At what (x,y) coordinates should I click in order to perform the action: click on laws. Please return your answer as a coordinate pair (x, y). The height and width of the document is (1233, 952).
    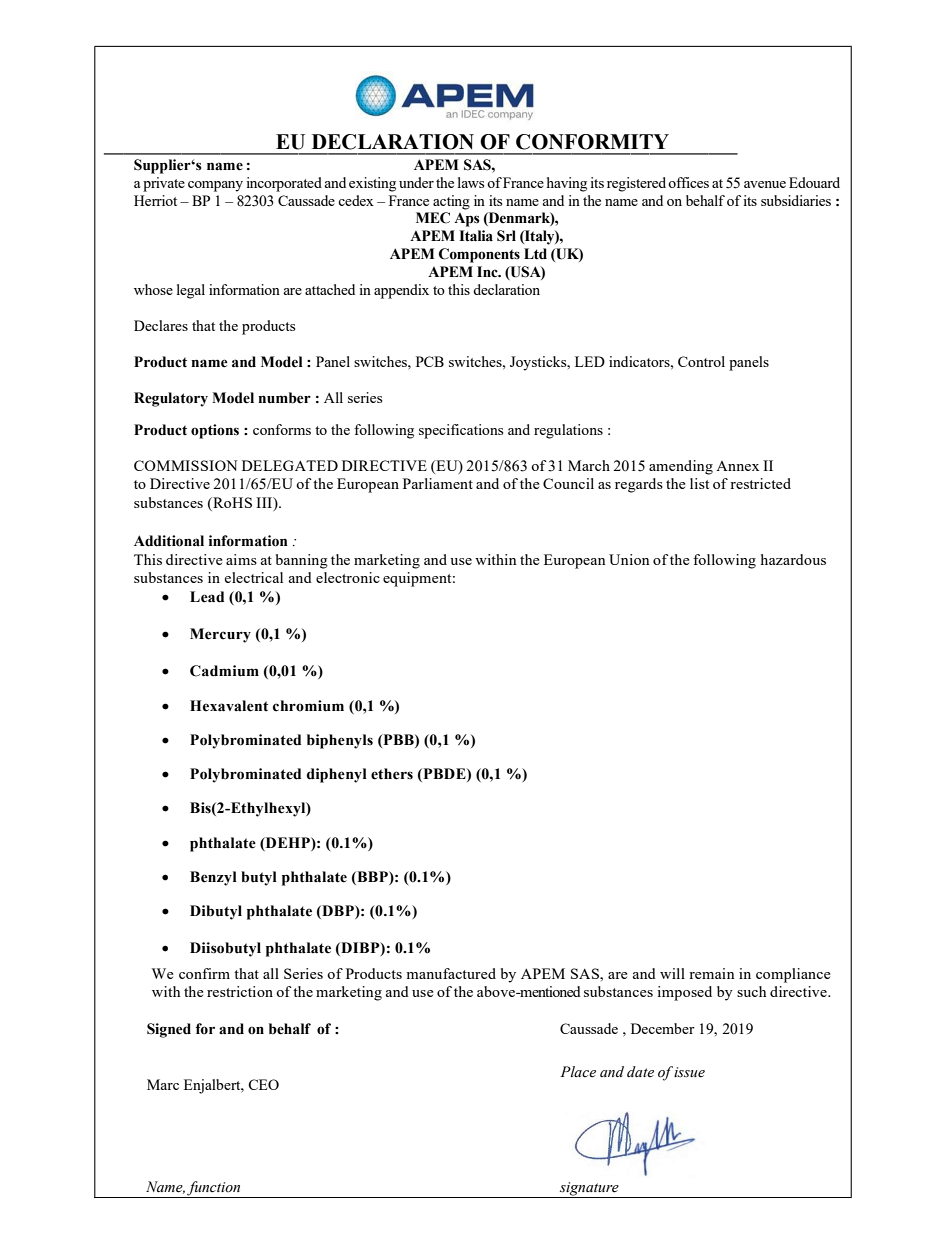
    Looking at the image, I should click on (471, 182).
